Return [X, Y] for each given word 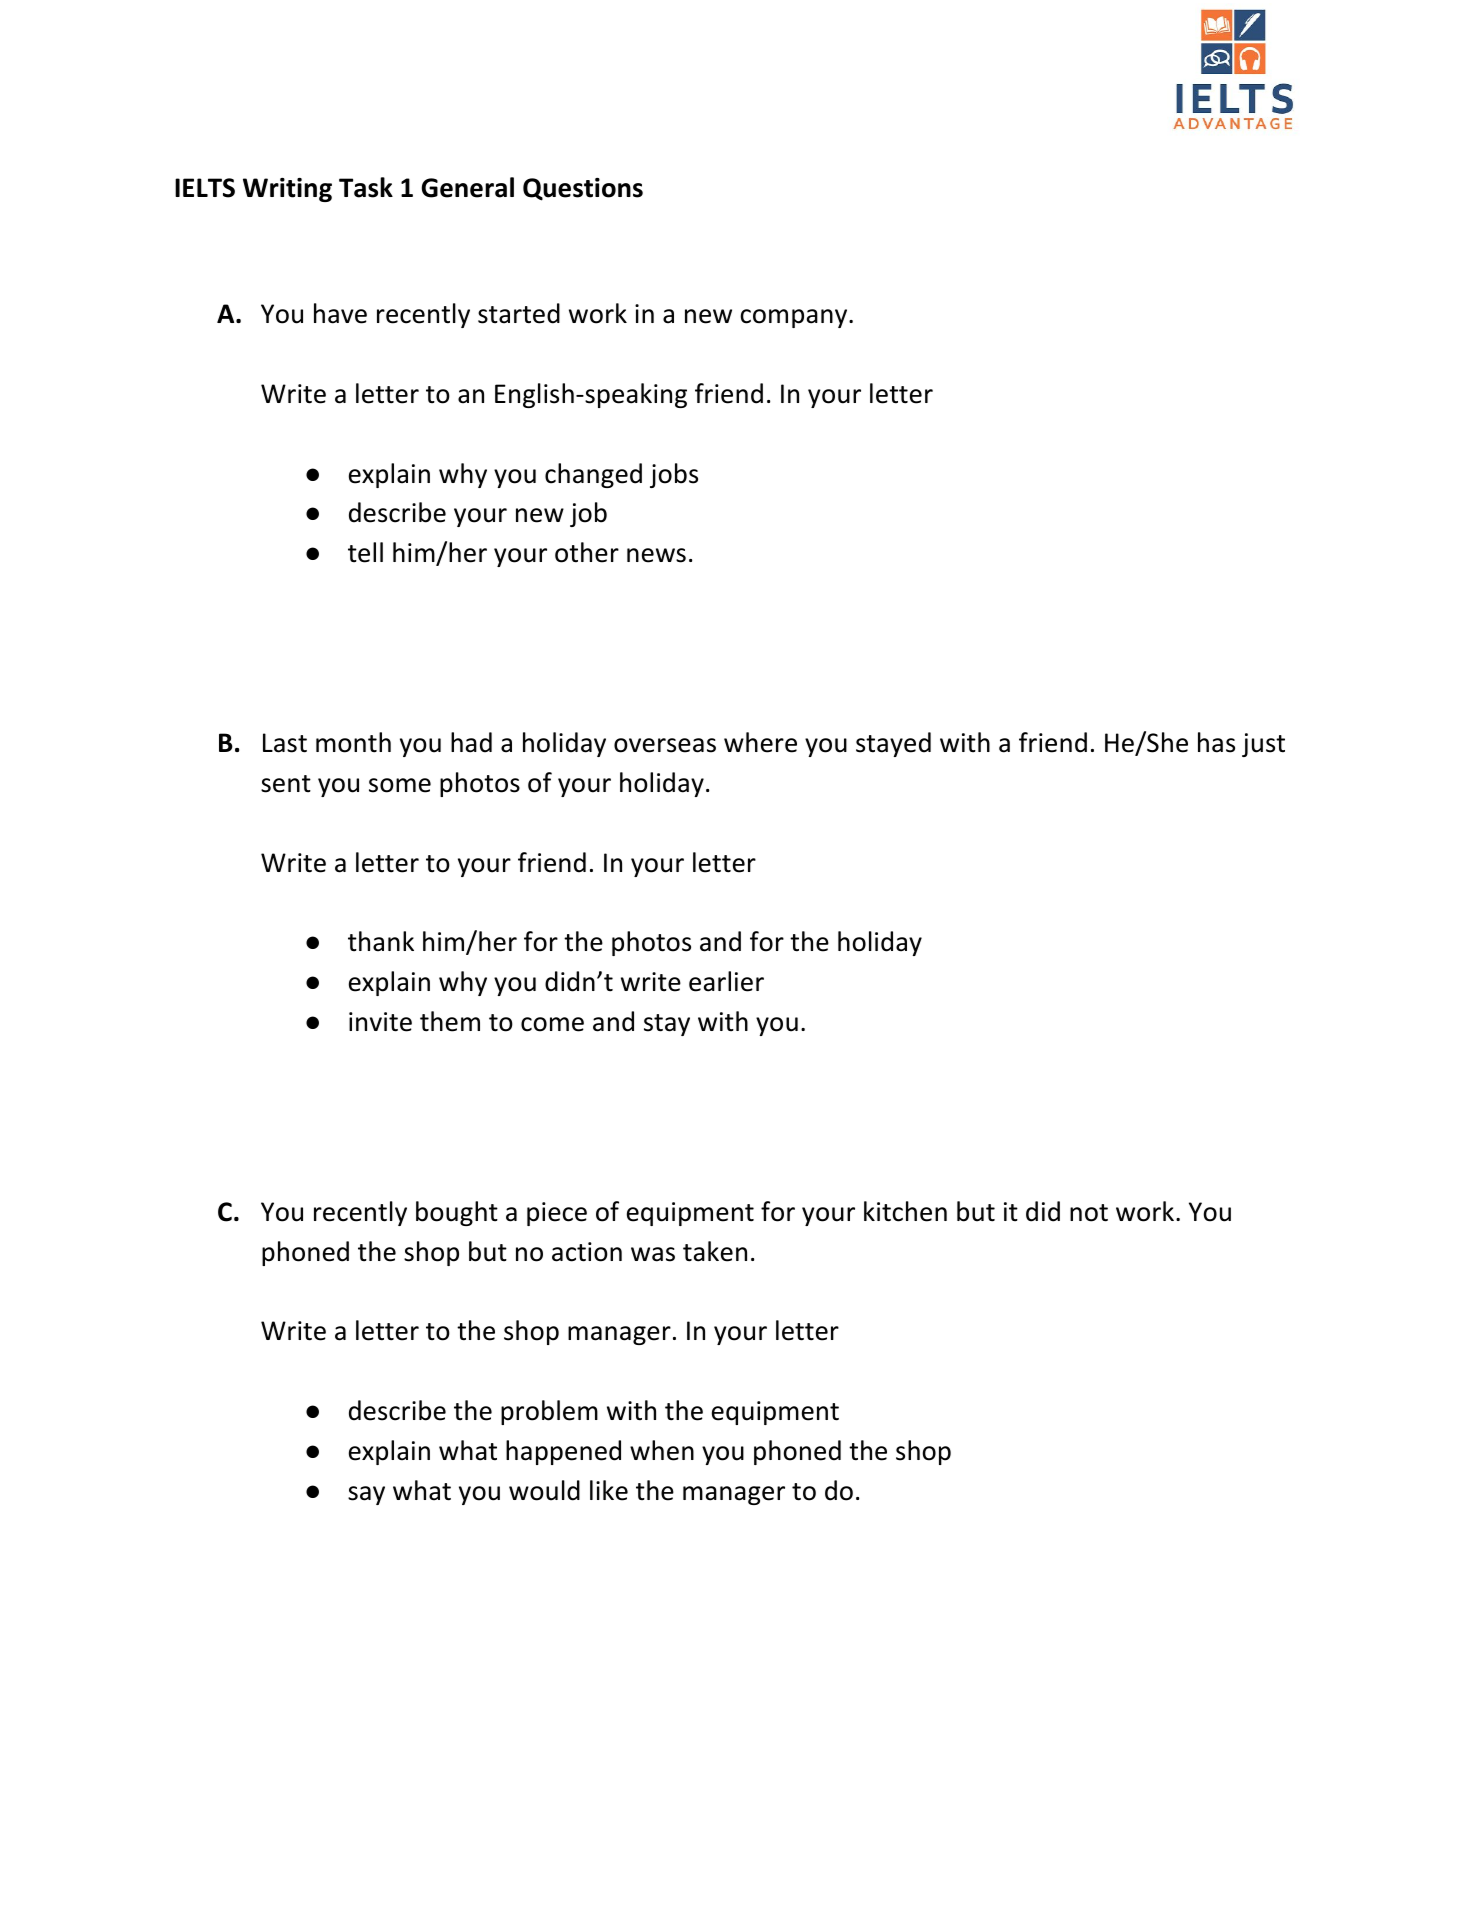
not [1089, 1213]
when [662, 1450]
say [366, 1495]
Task [366, 187]
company [793, 318]
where [760, 742]
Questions [583, 189]
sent [286, 784]
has [1216, 742]
